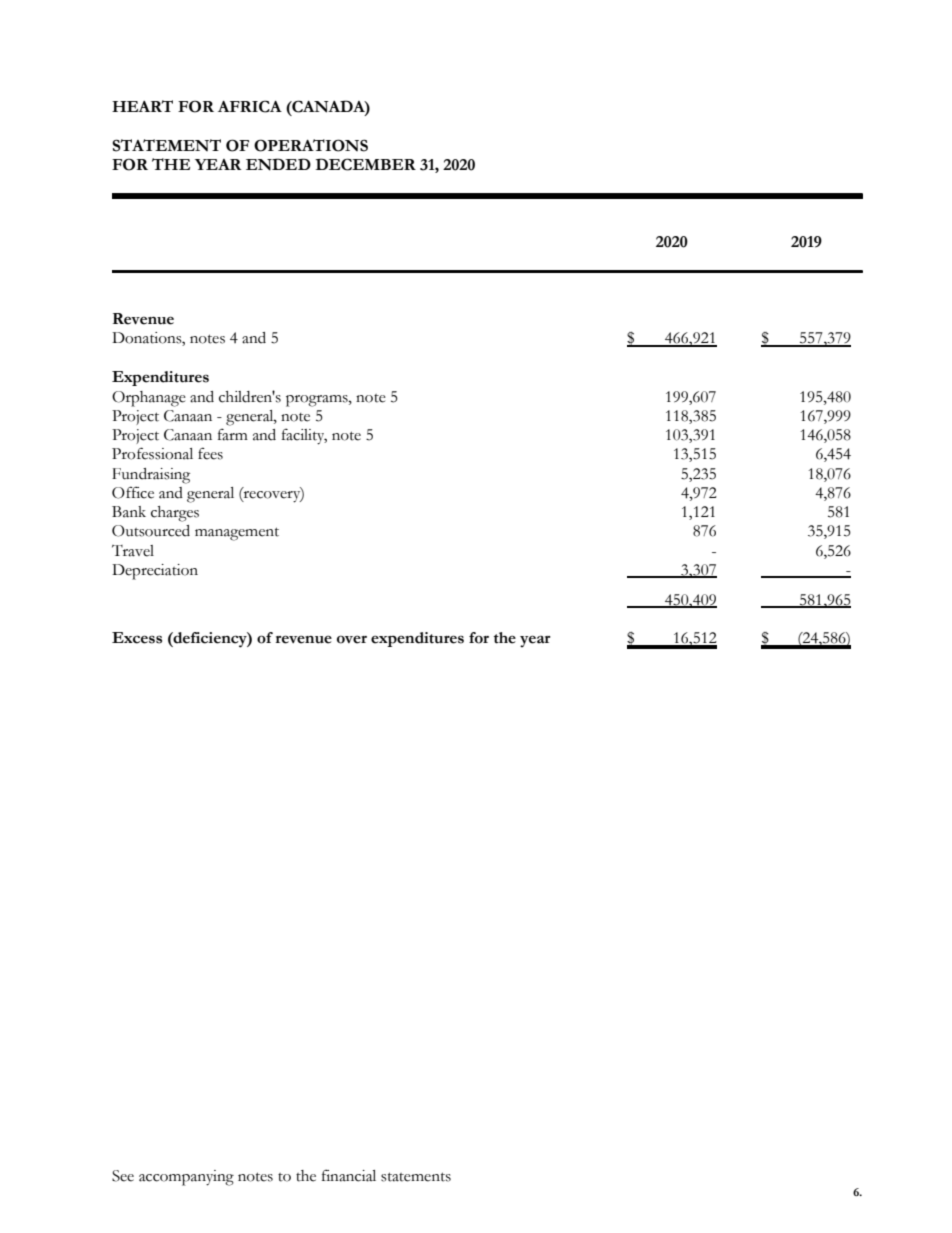 This screenshot has height=1233, width=952. What do you see at coordinates (186, 1178) in the screenshot?
I see `accompanying` at bounding box center [186, 1178].
